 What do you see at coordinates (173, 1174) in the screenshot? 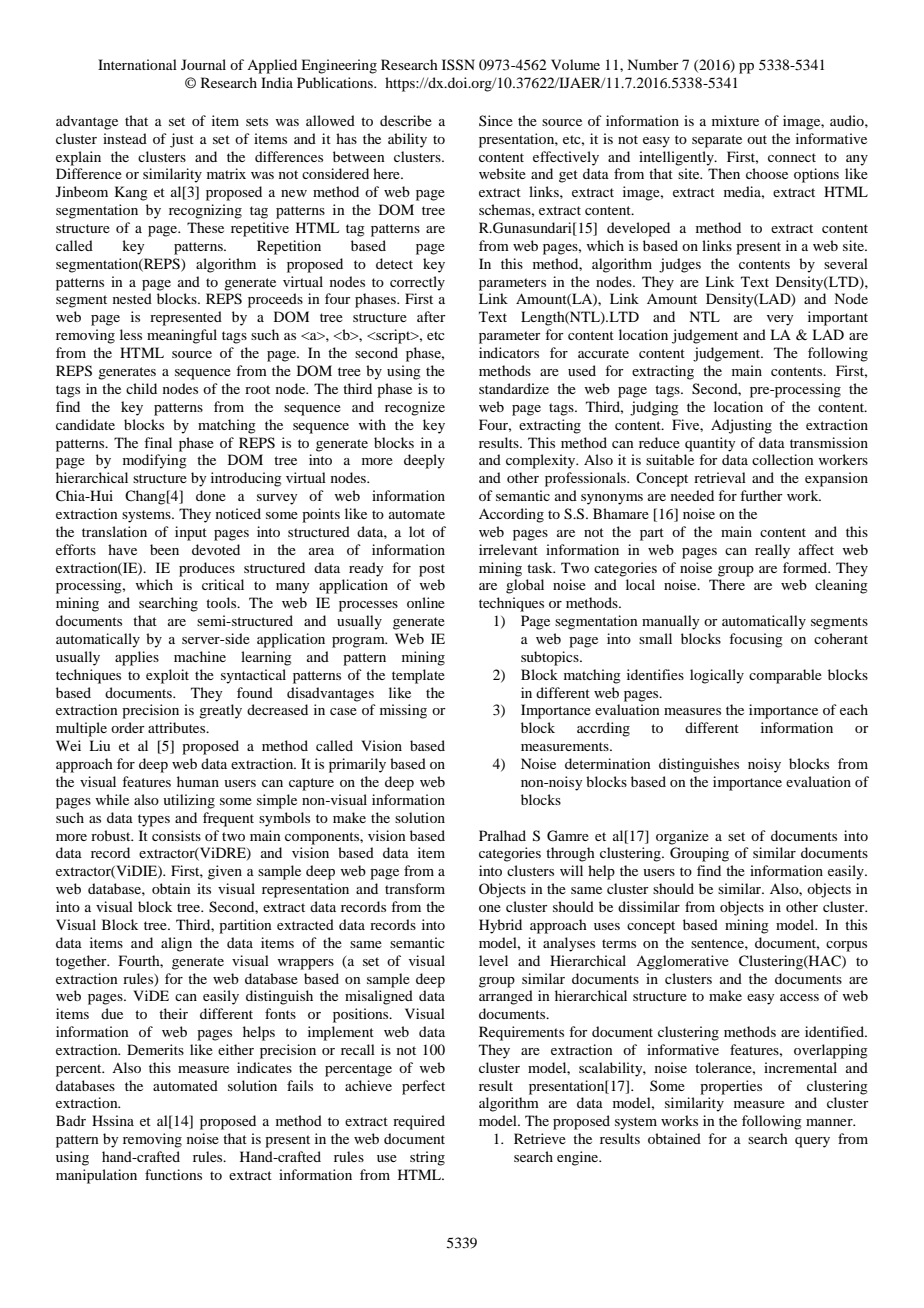
I see `functions` at bounding box center [173, 1174].
